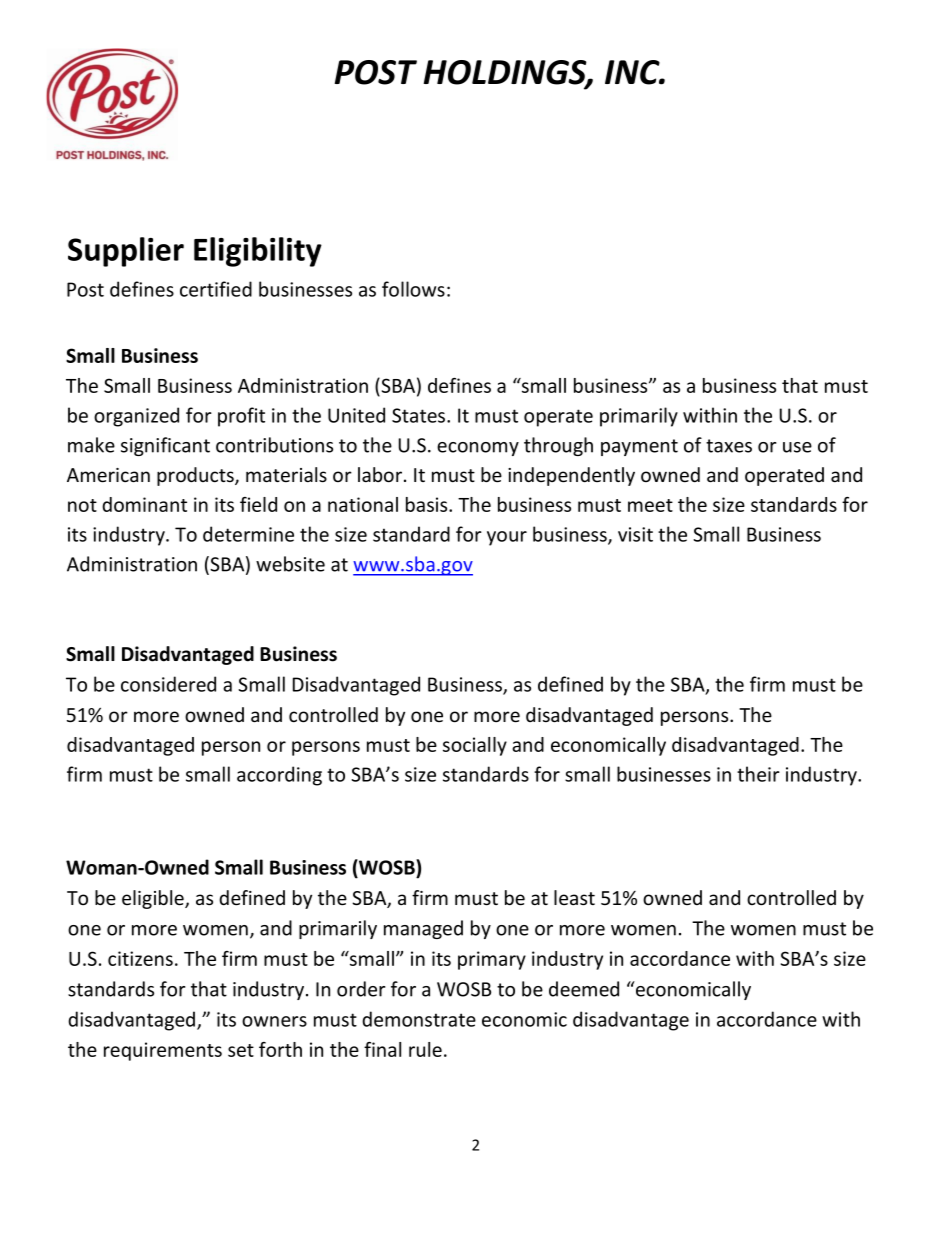 This page has width=952, height=1233. Describe the element at coordinates (419, 1019) in the page. I see `demonstrate` at that location.
